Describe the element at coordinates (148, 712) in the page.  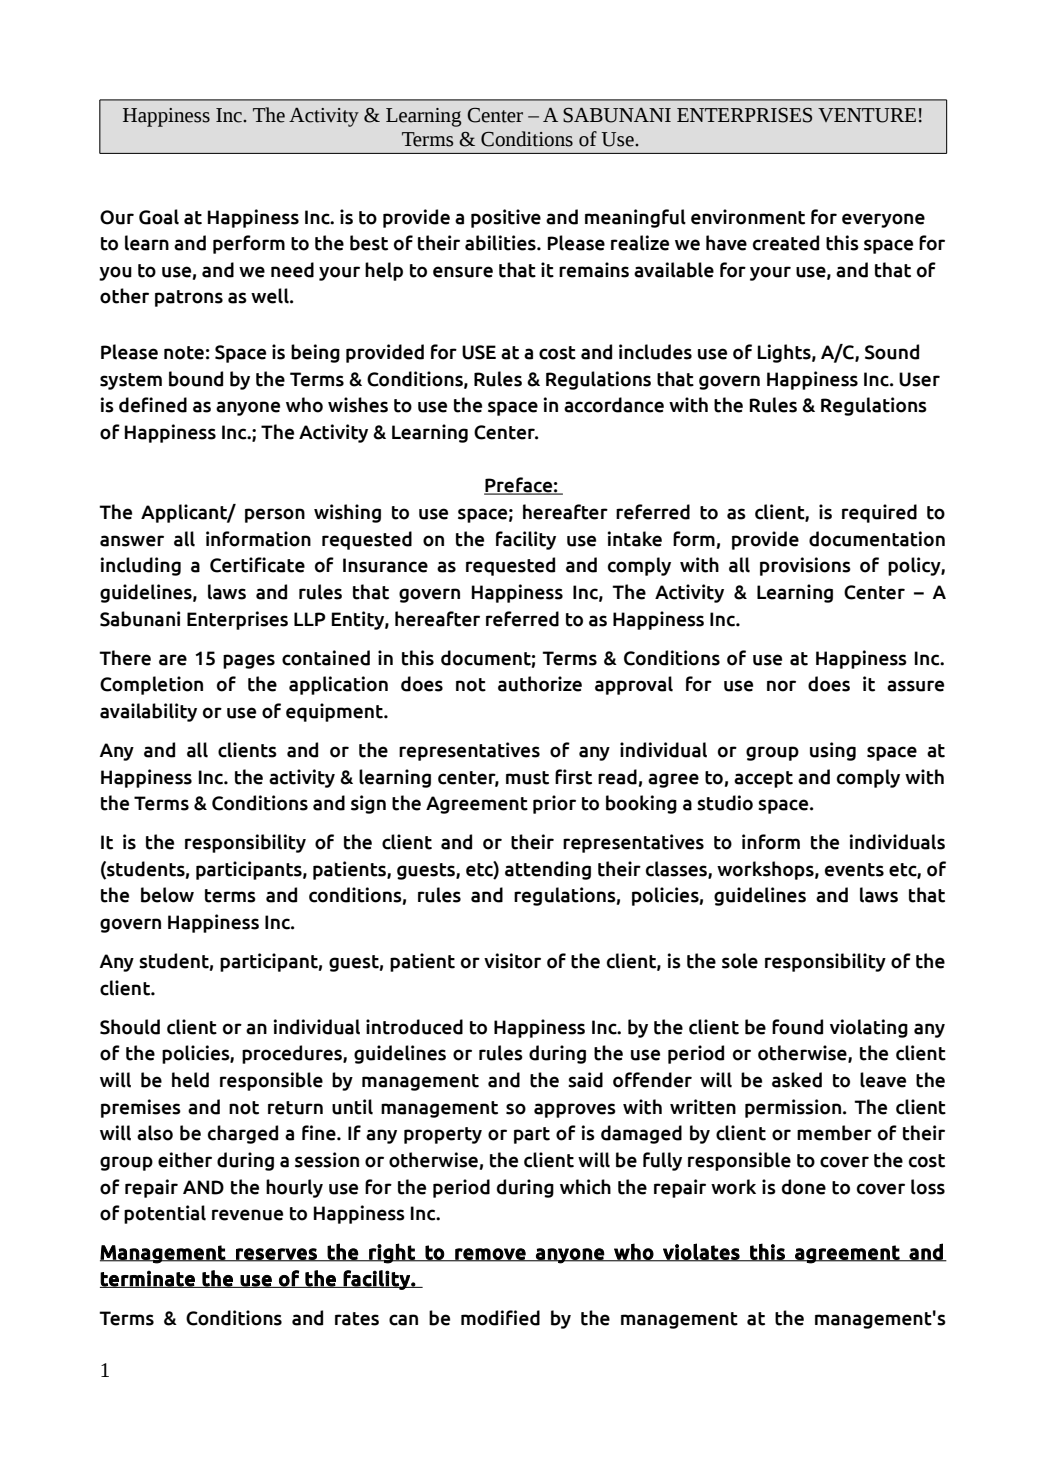
I see `availability` at that location.
